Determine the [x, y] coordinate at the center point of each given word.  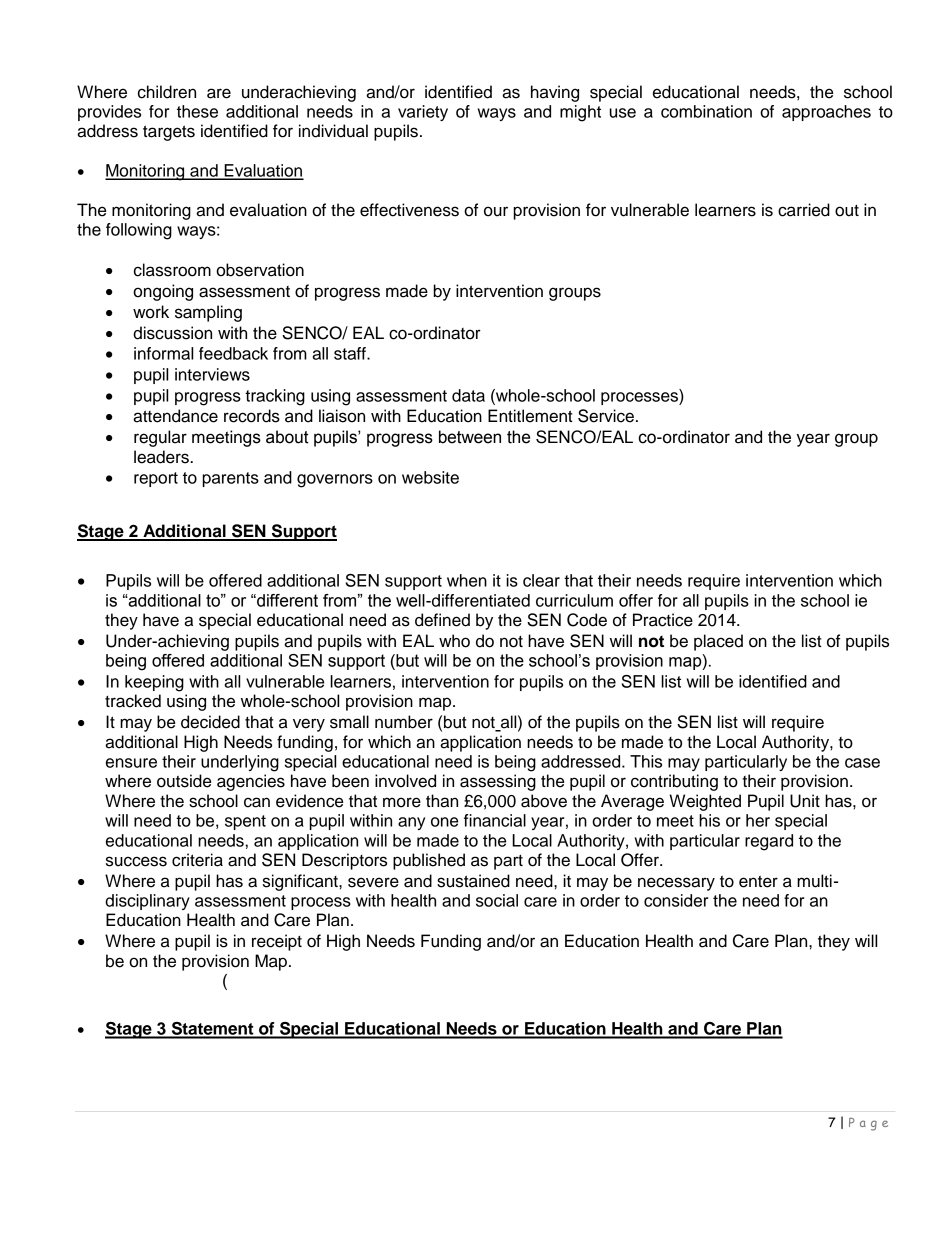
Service [606, 416]
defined [442, 620]
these [197, 111]
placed [718, 642]
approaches [826, 113]
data [468, 395]
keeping [154, 683]
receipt [277, 942]
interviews [212, 374]
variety [423, 113]
